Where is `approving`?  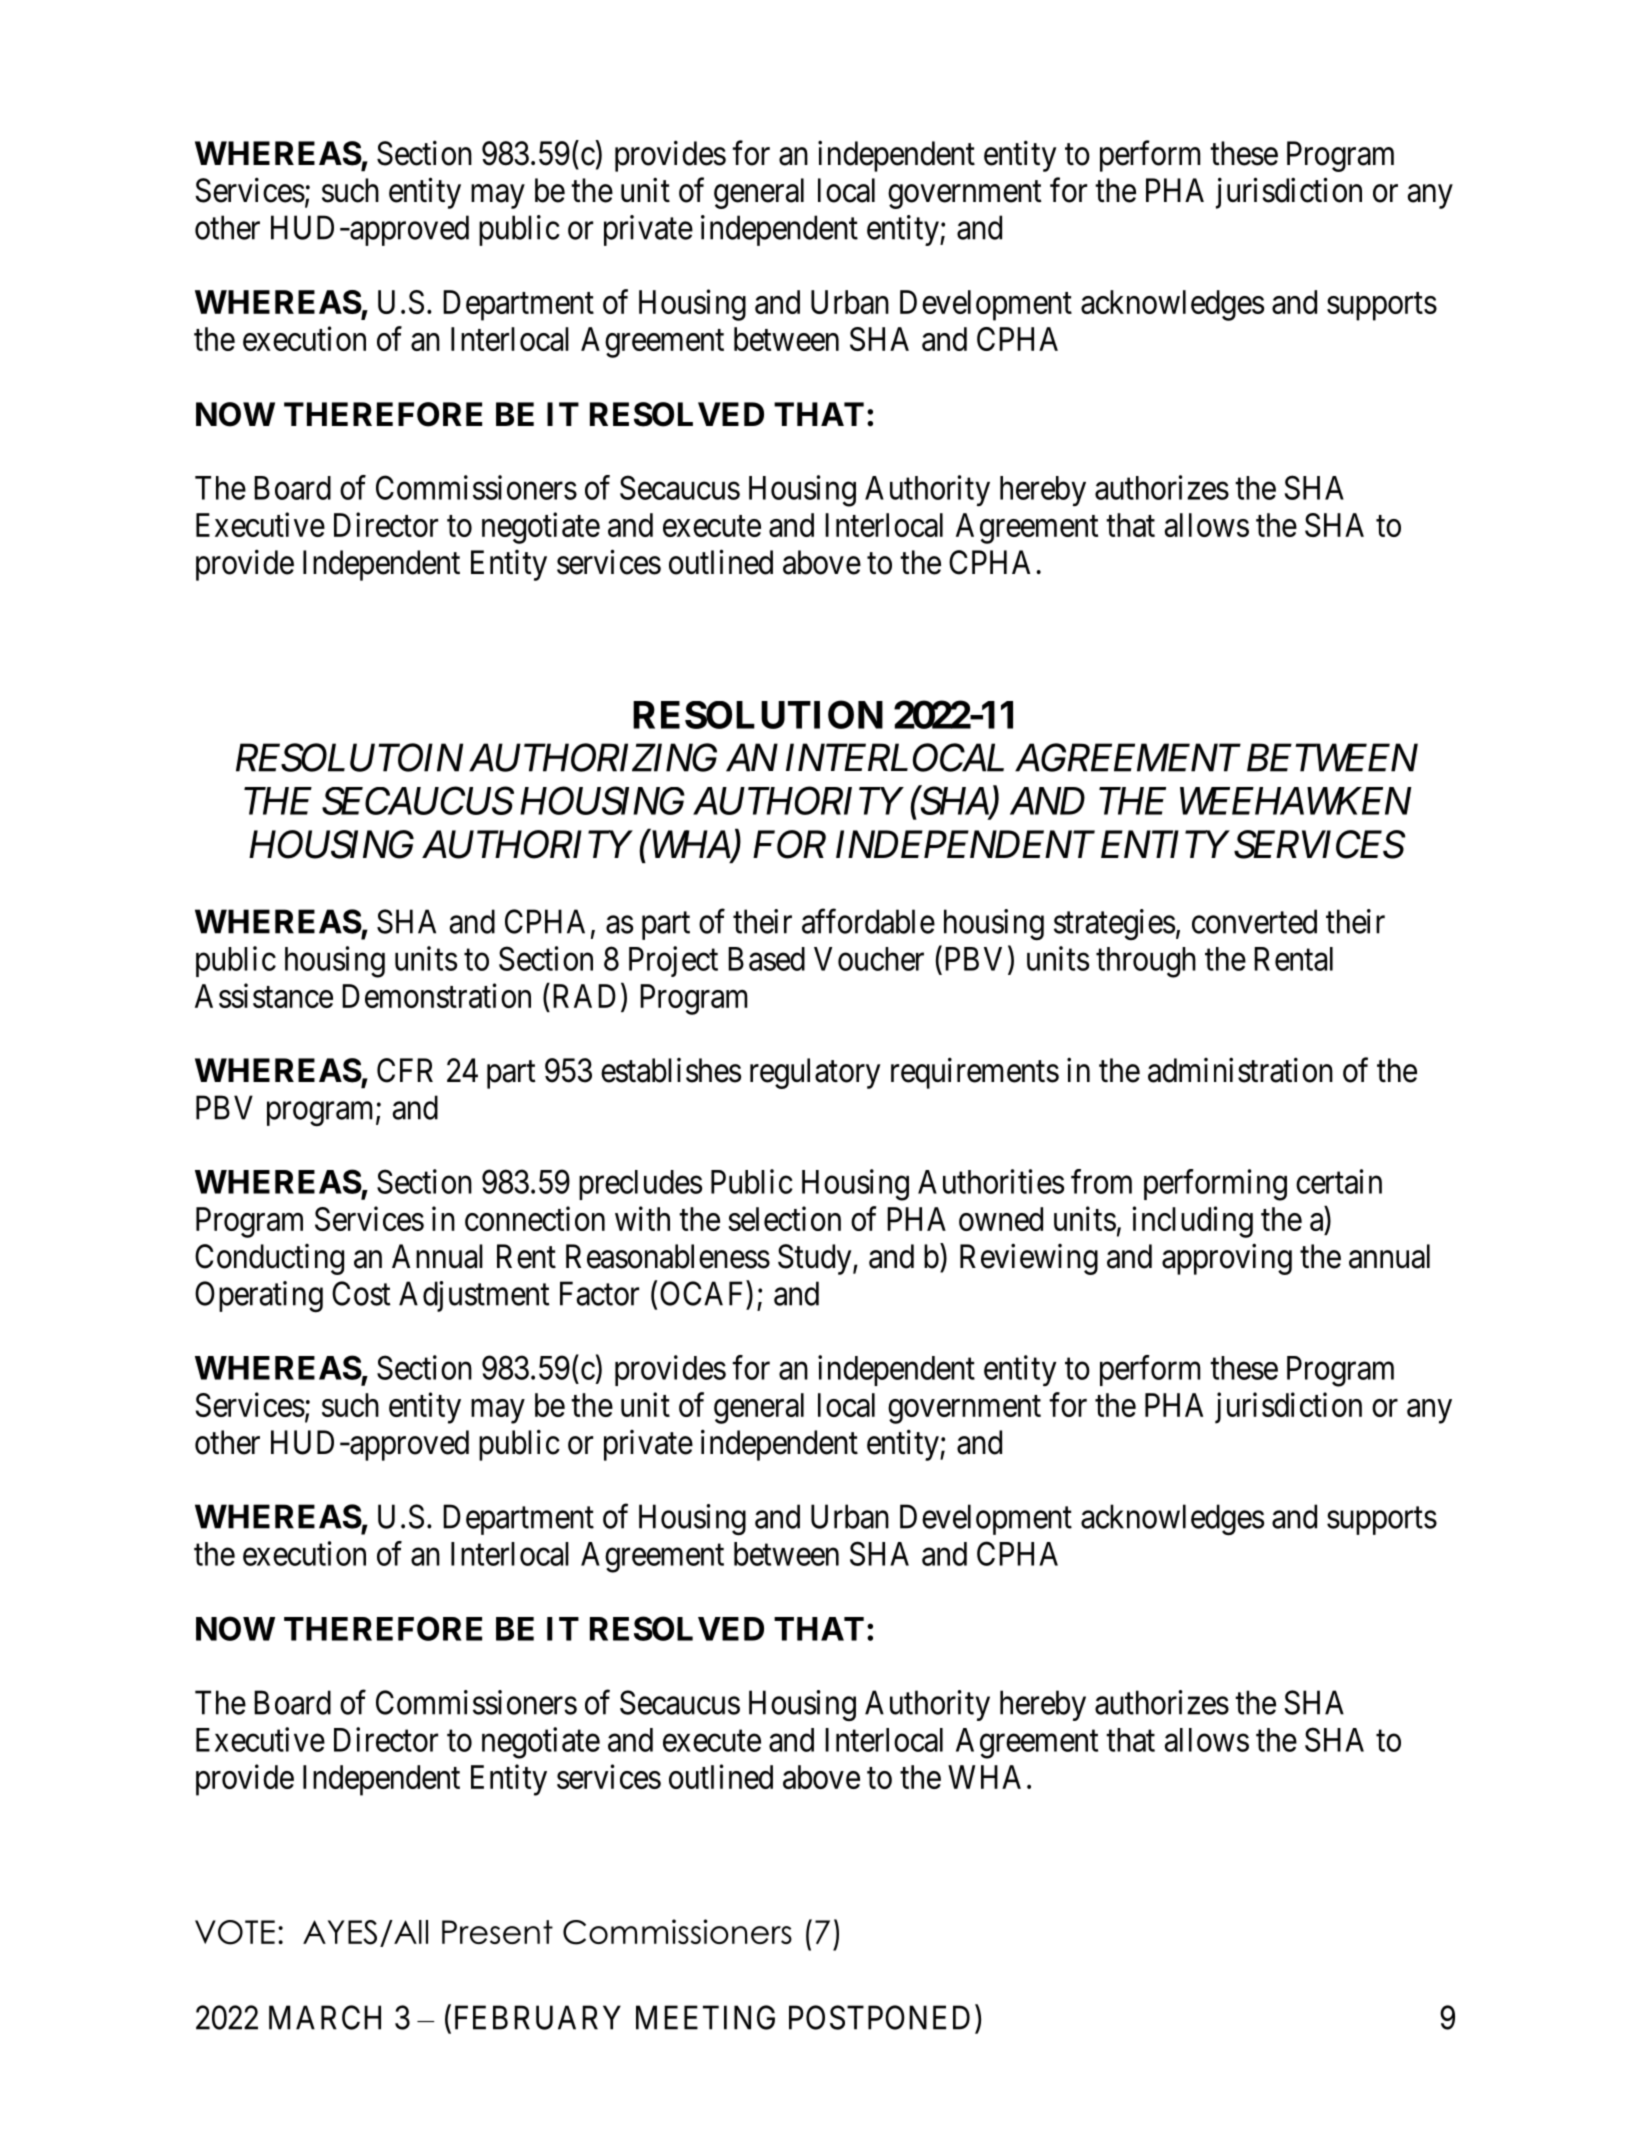
approving is located at coordinates (1227, 1259).
